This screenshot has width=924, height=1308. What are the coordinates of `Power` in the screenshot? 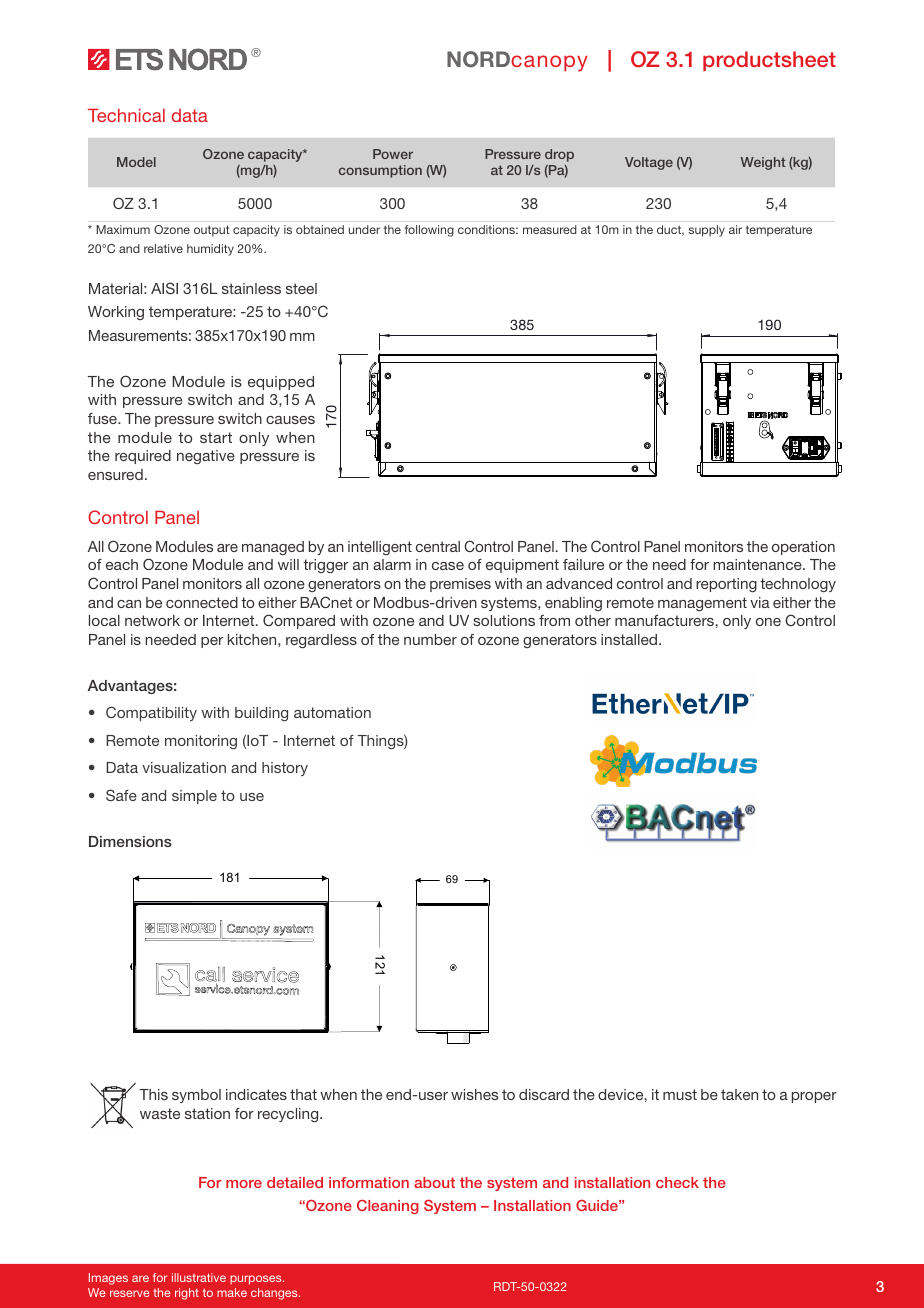 It's located at (393, 154).
